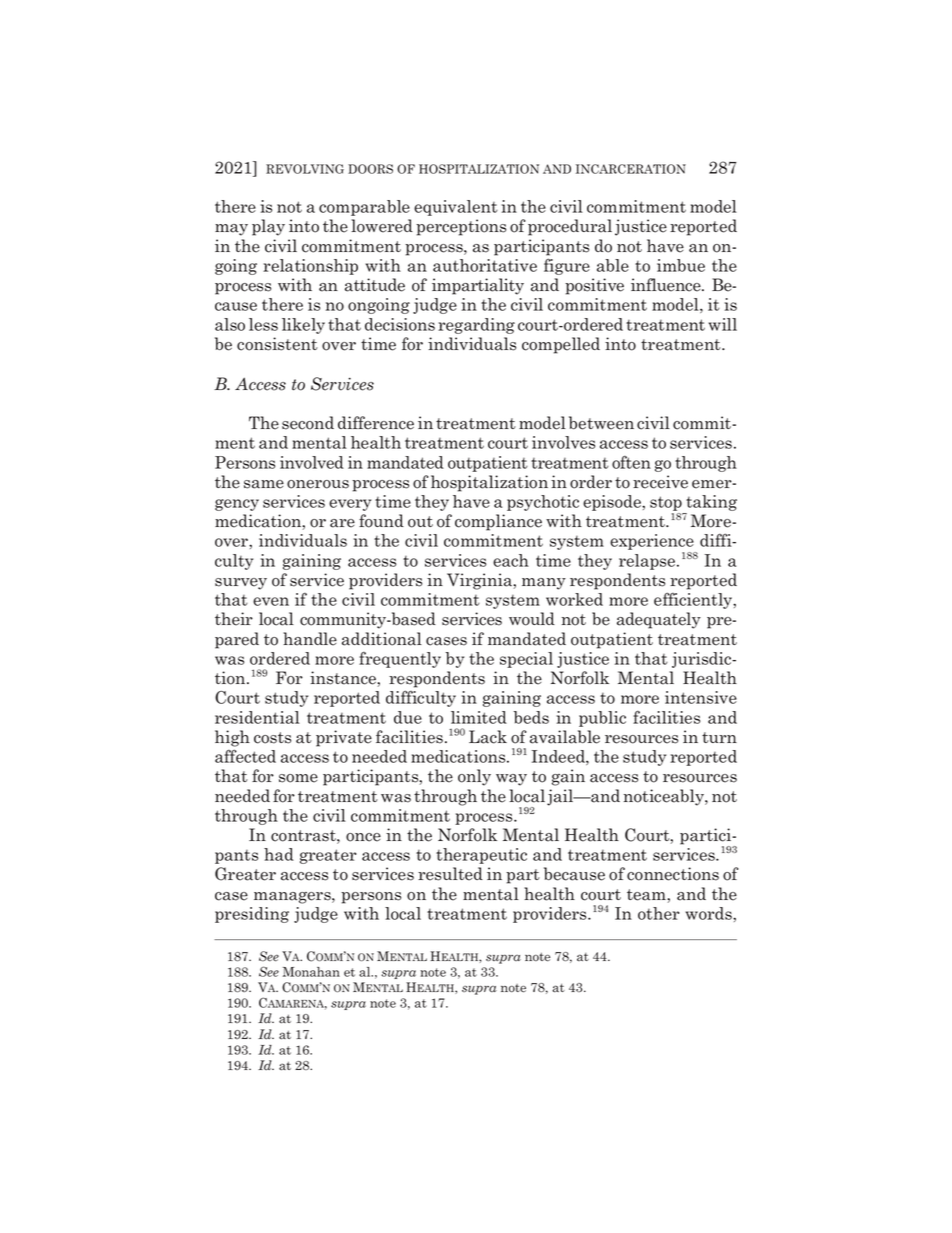 The width and height of the screenshot is (952, 1233). I want to click on only, so click(474, 777).
